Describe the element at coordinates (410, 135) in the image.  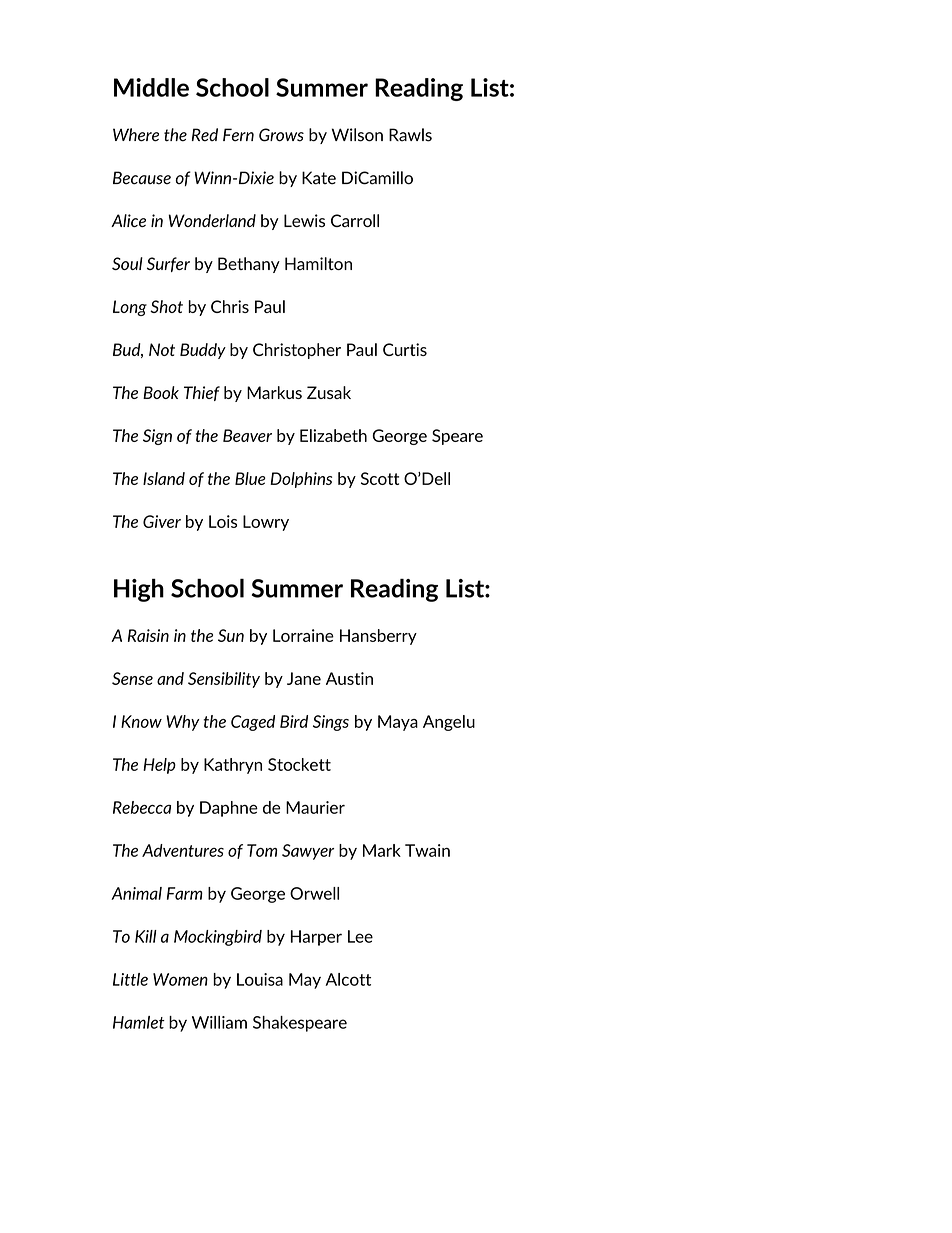
I see `Rawls` at that location.
